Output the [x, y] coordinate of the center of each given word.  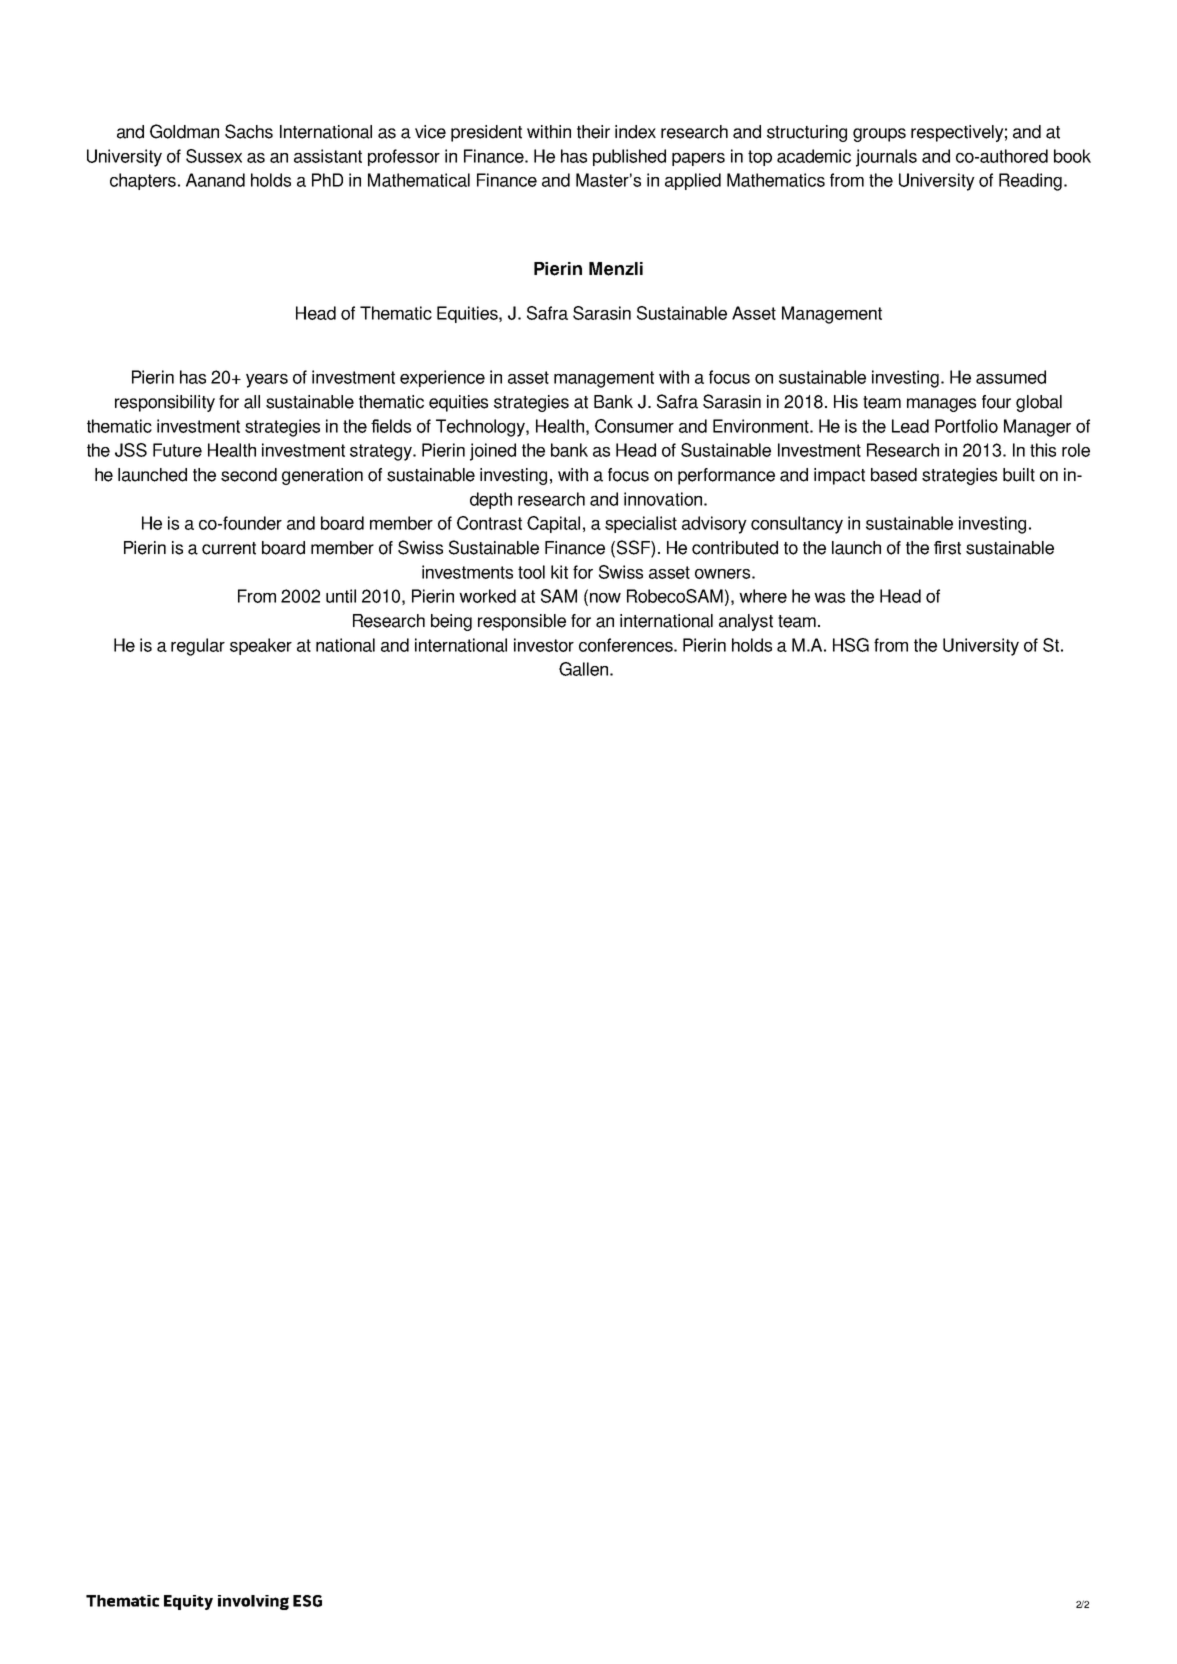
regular [198, 647]
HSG [851, 645]
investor [544, 645]
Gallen [583, 669]
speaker [261, 646]
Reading [1030, 182]
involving [253, 1602]
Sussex [214, 156]
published [629, 157]
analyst [746, 622]
